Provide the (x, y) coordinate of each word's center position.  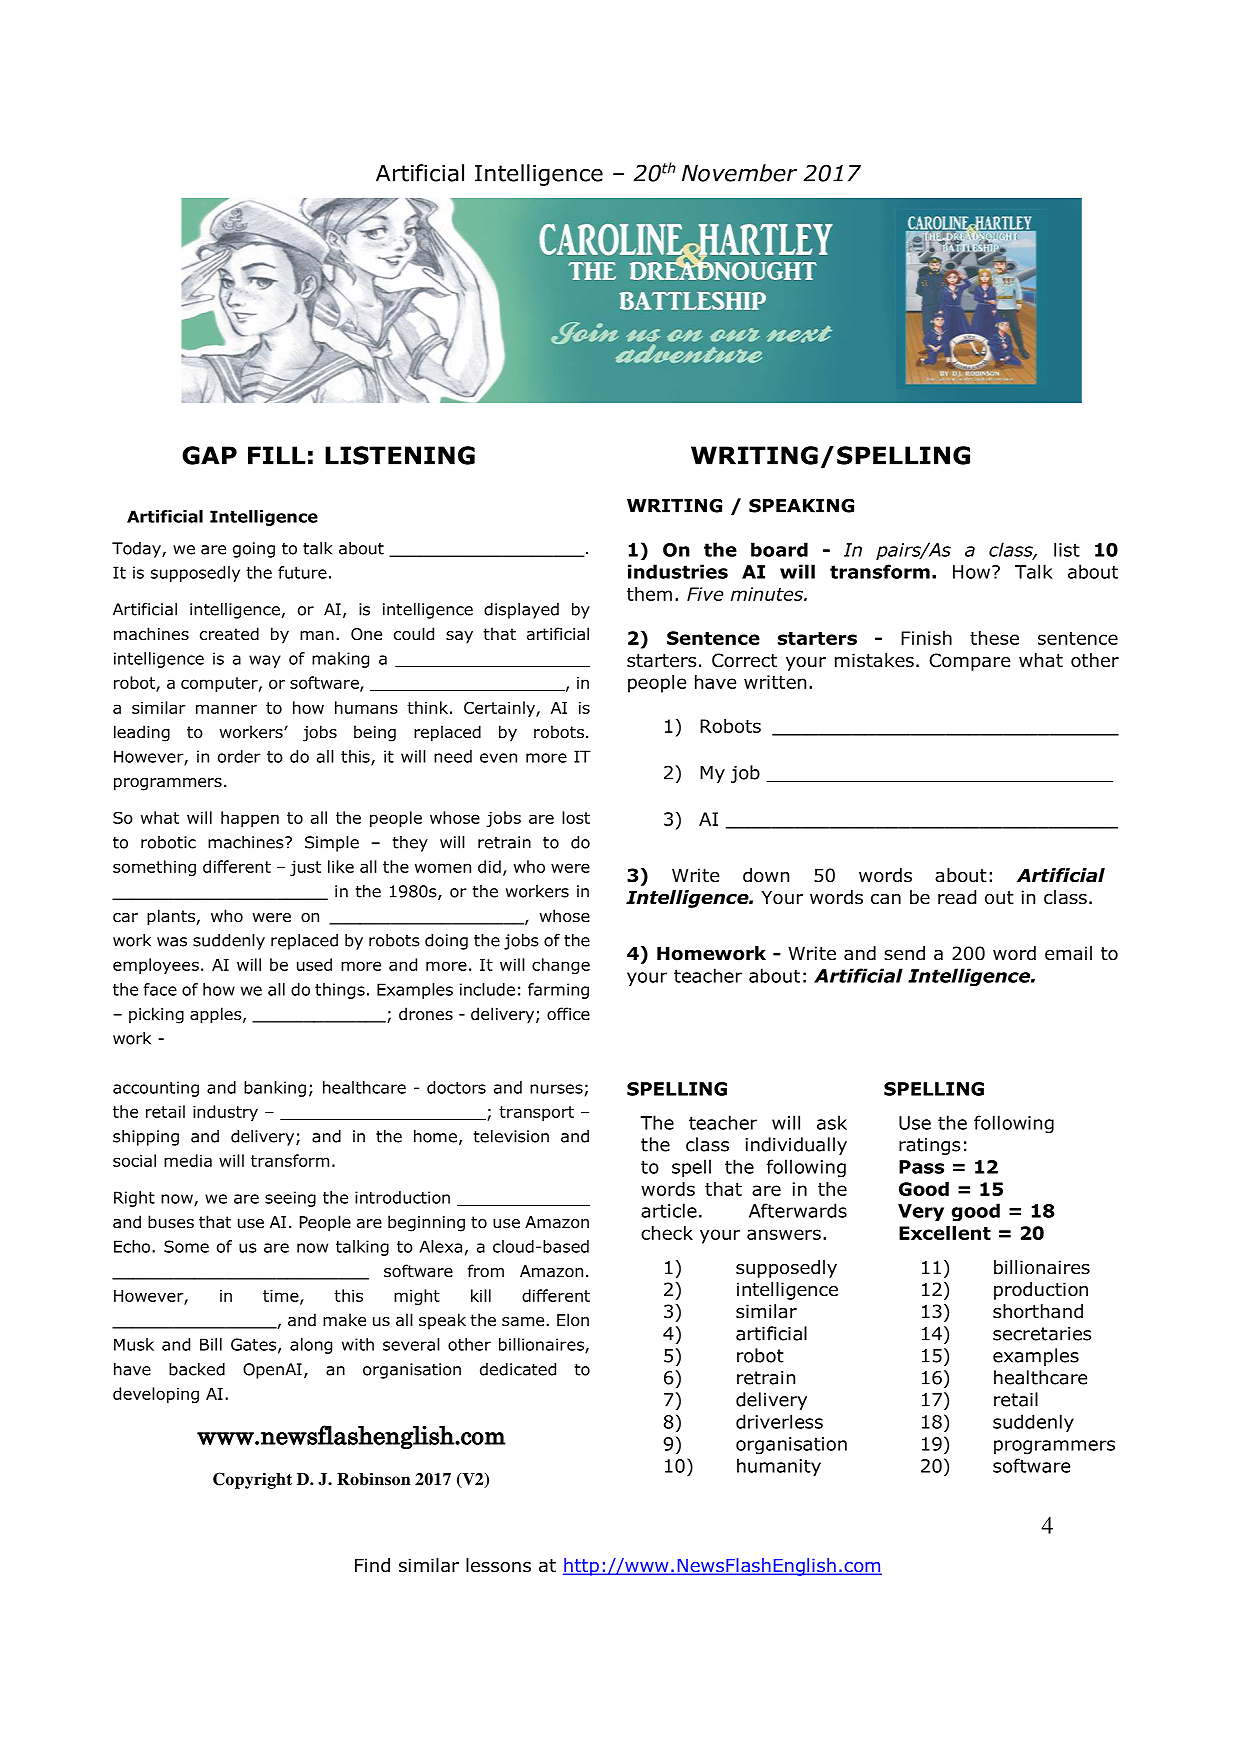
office (568, 1014)
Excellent (945, 1233)
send (904, 953)
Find (372, 1565)
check (667, 1233)
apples (217, 1015)
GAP (209, 455)
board (779, 549)
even (498, 758)
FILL (276, 455)
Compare (969, 662)
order (239, 756)
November (739, 173)
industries (678, 571)
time (282, 1297)
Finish (926, 638)
